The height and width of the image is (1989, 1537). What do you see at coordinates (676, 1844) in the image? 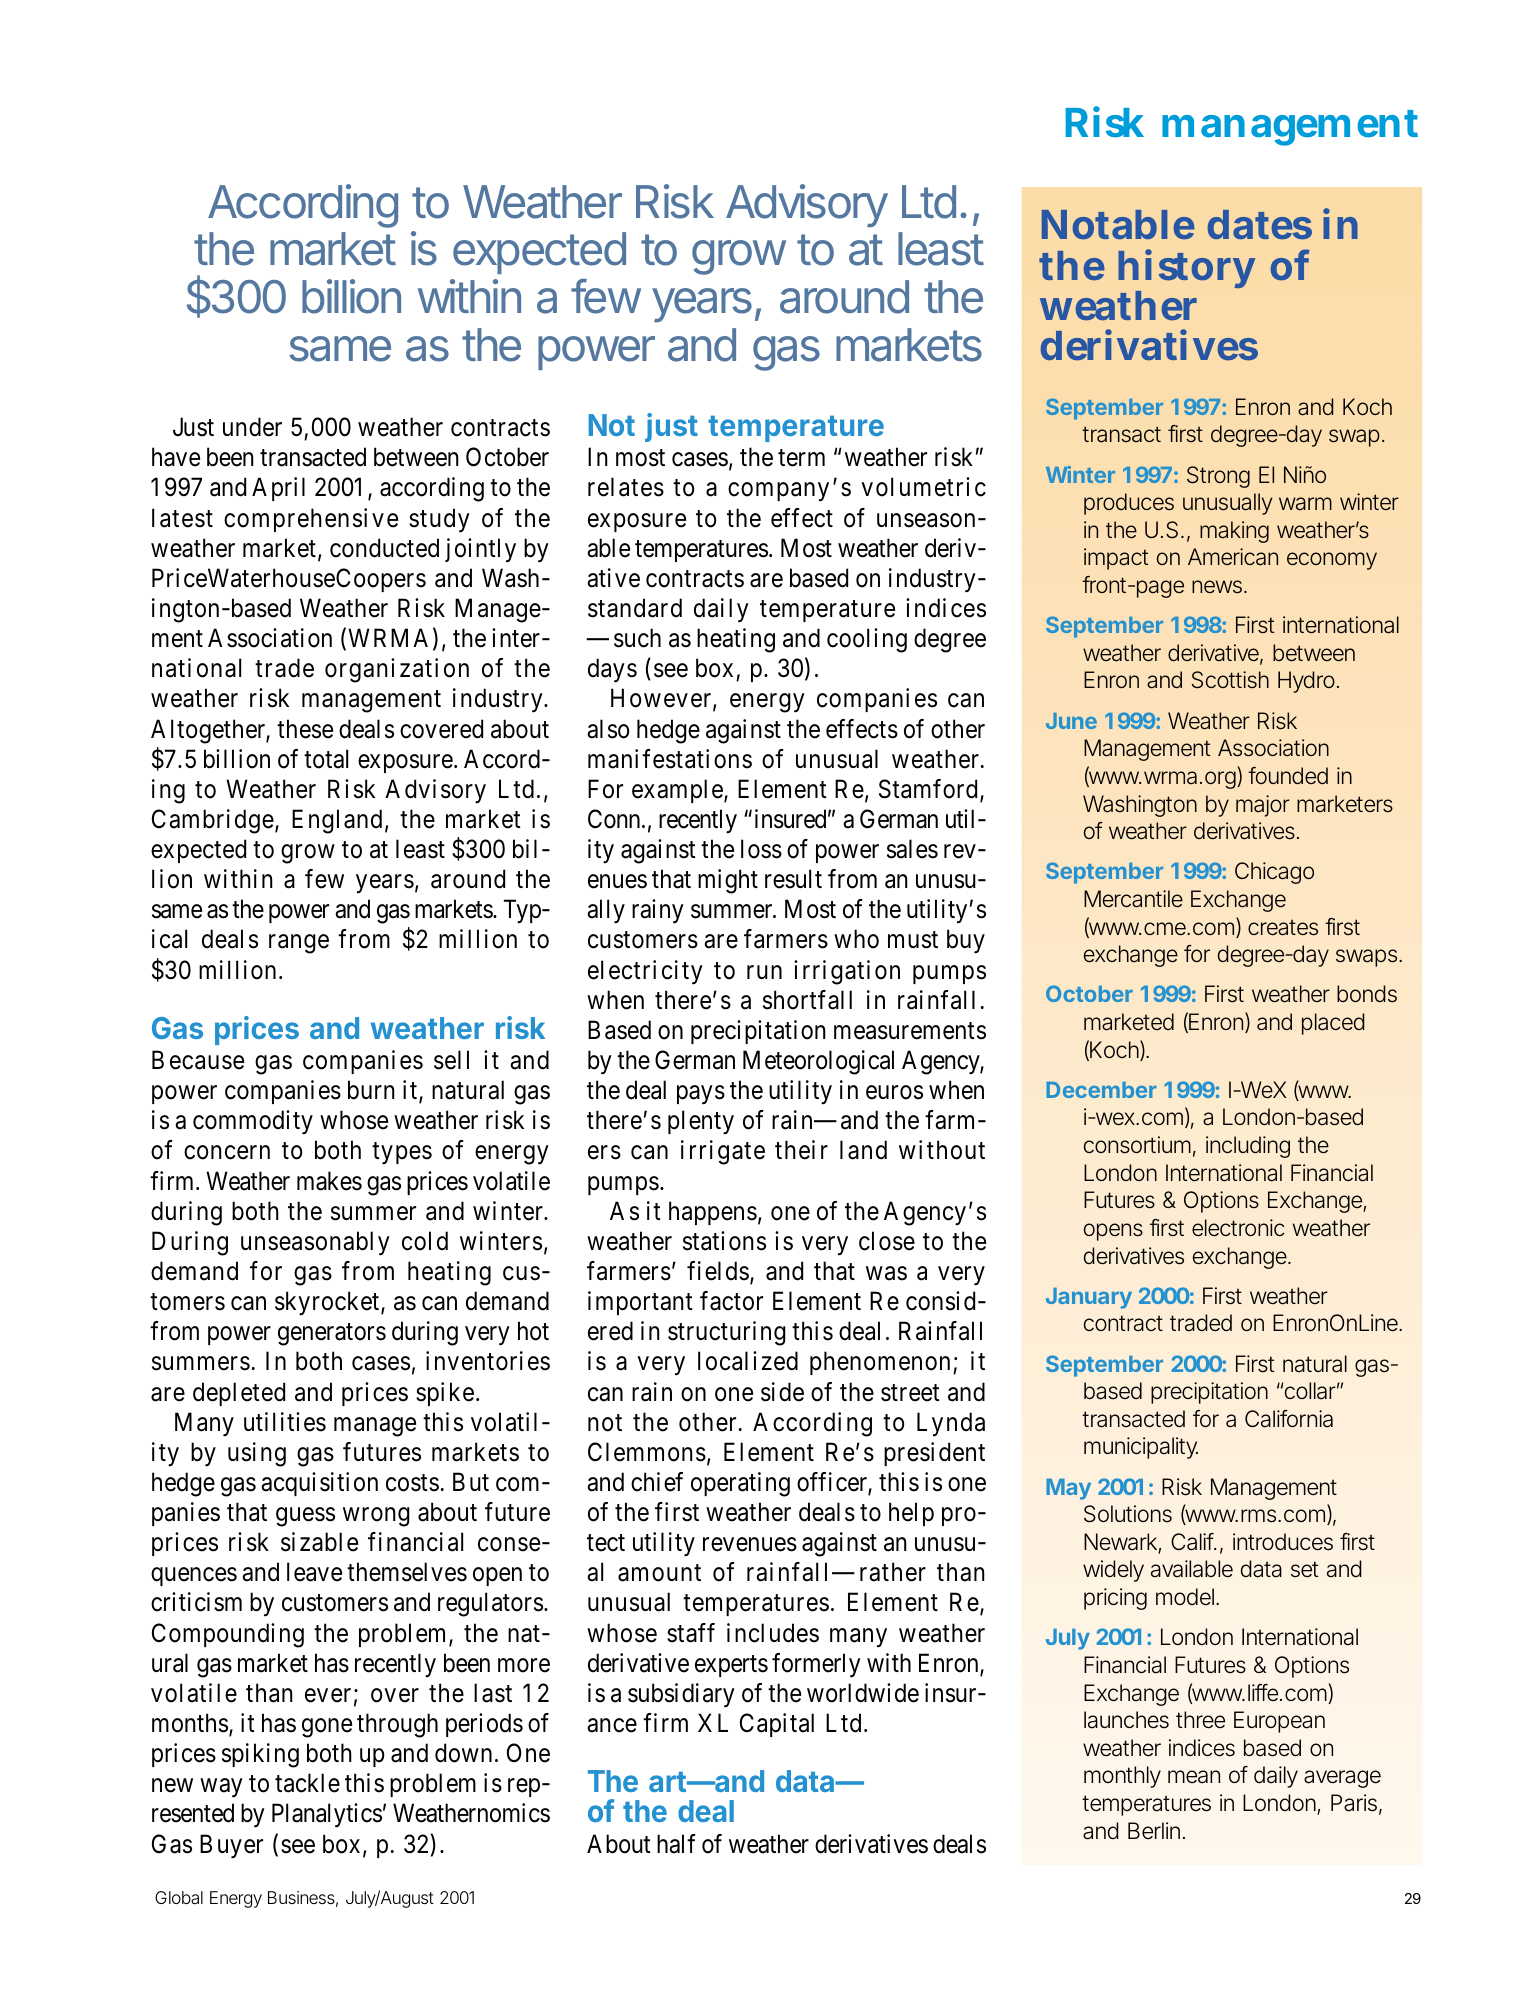
I see `half` at bounding box center [676, 1844].
